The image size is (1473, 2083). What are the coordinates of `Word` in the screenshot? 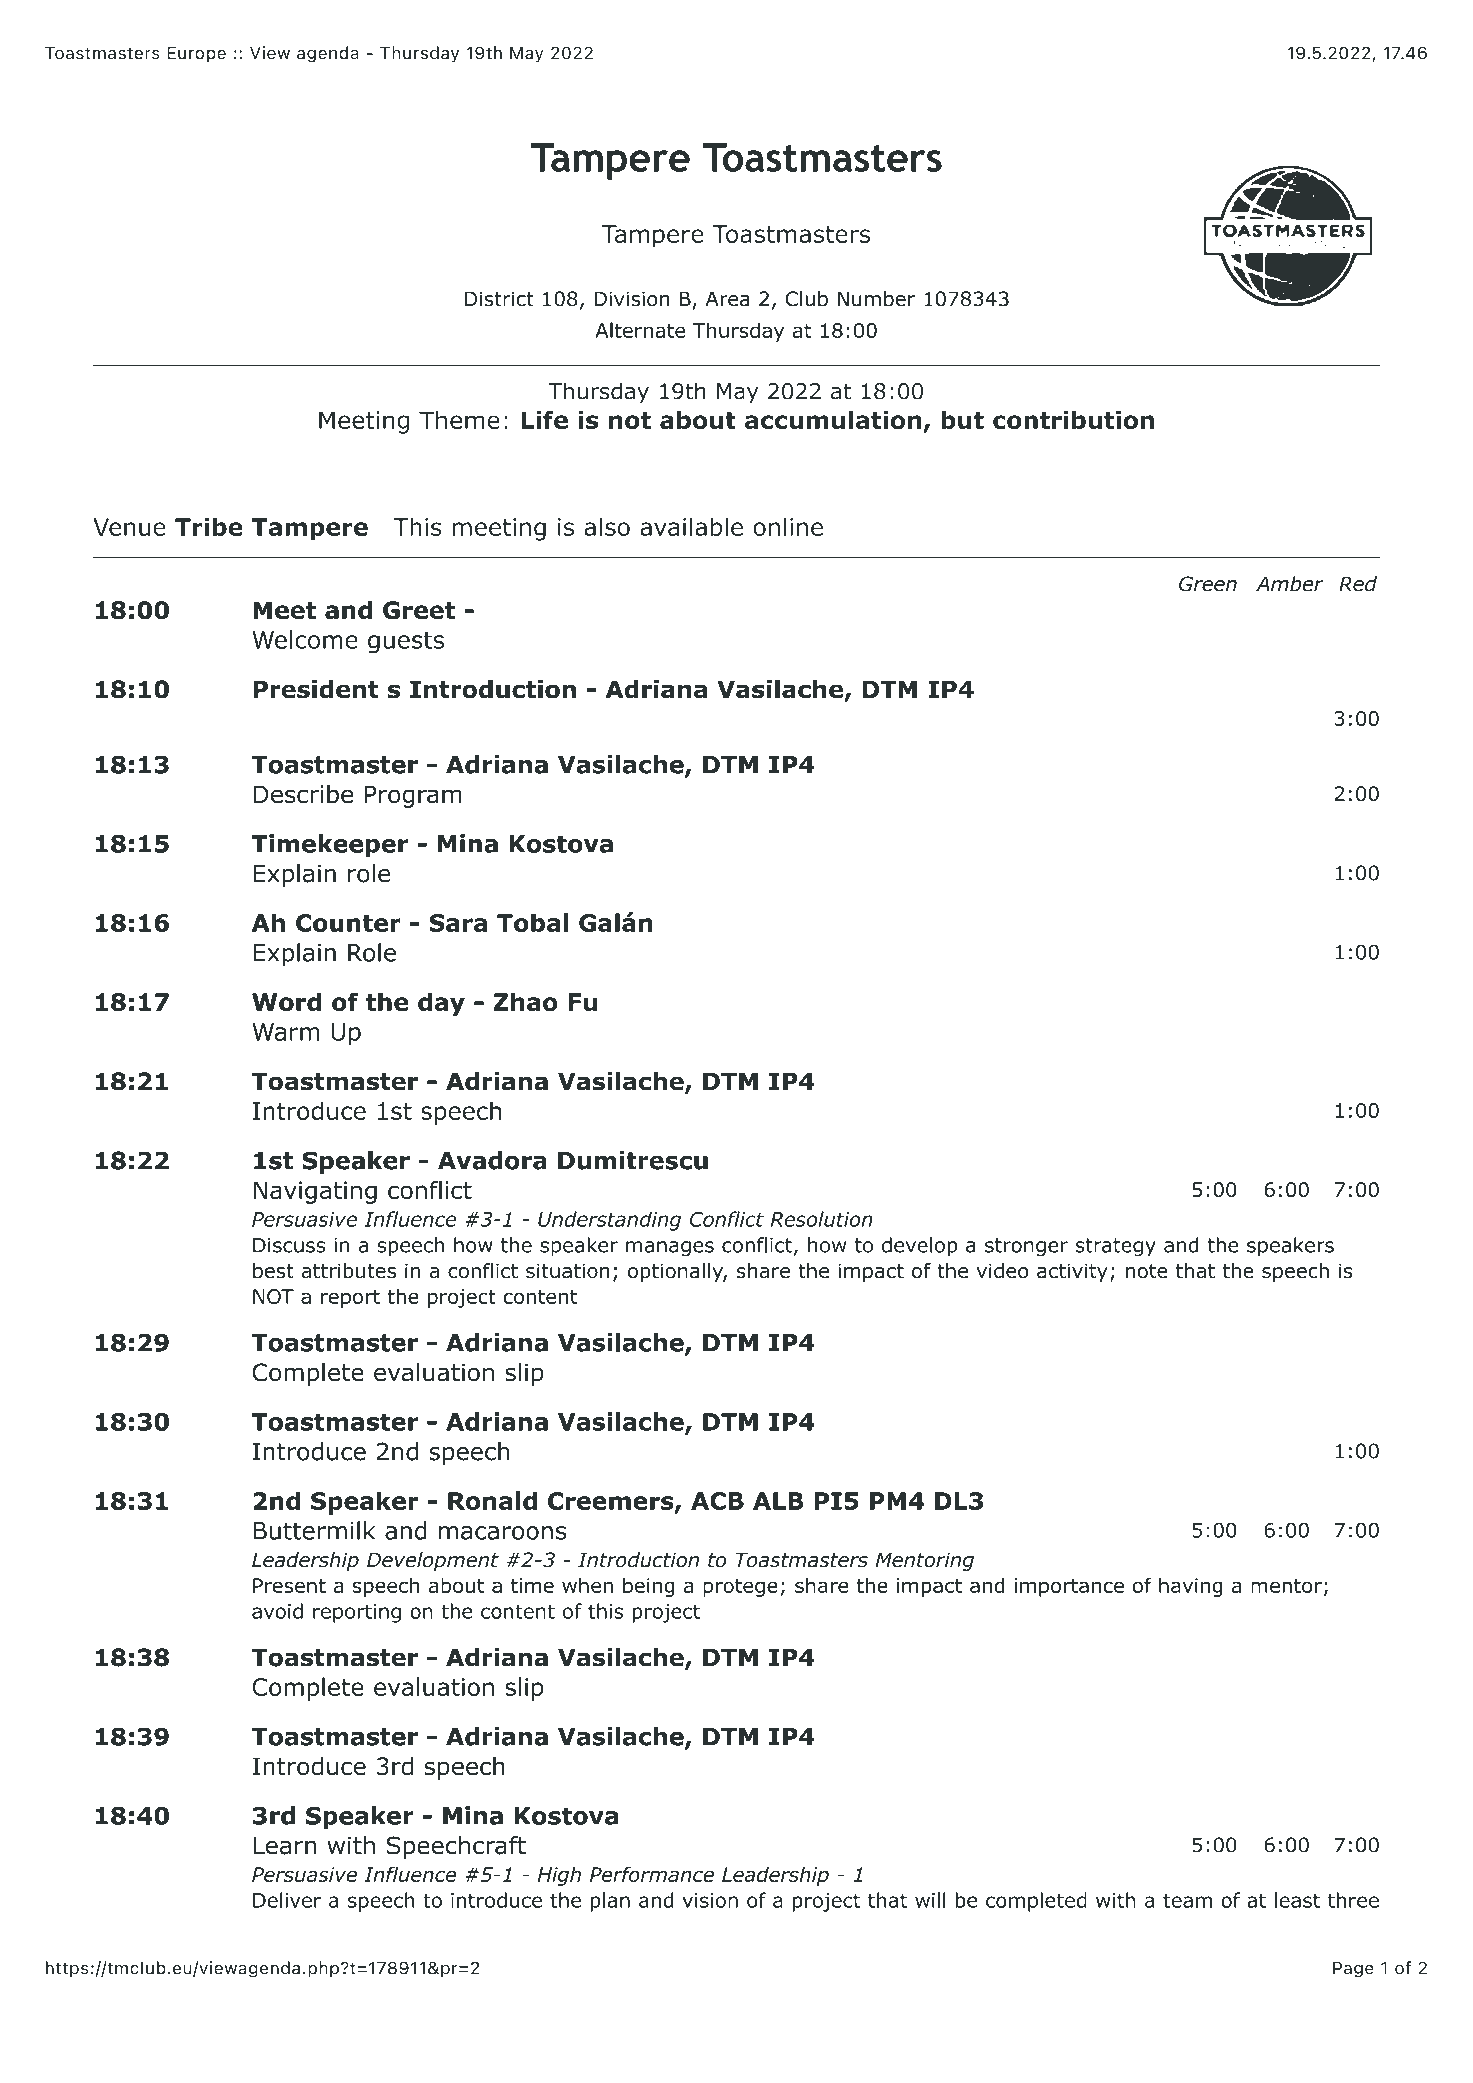 It's located at (286, 1002).
